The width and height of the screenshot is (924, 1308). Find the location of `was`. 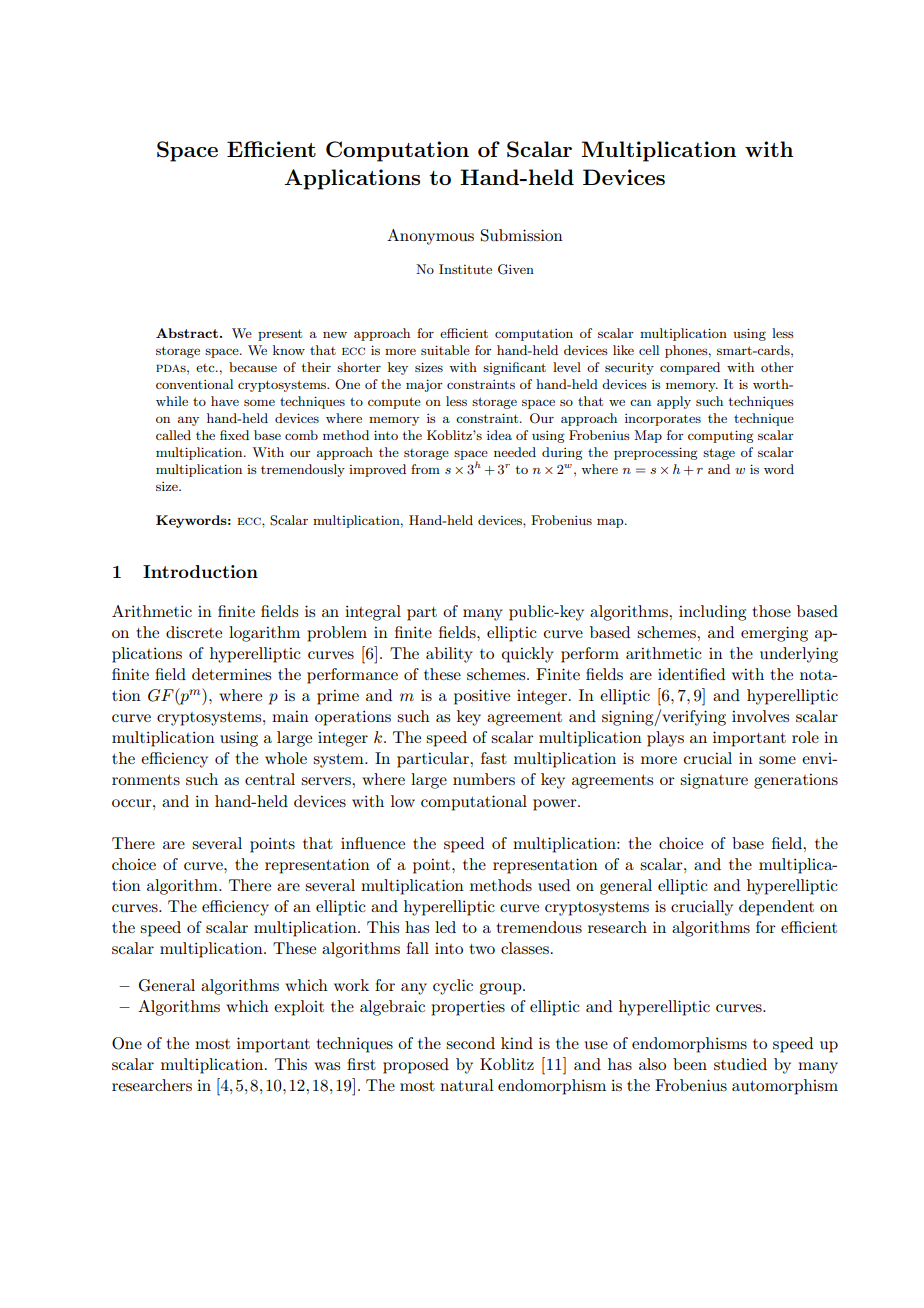

was is located at coordinates (327, 1066).
